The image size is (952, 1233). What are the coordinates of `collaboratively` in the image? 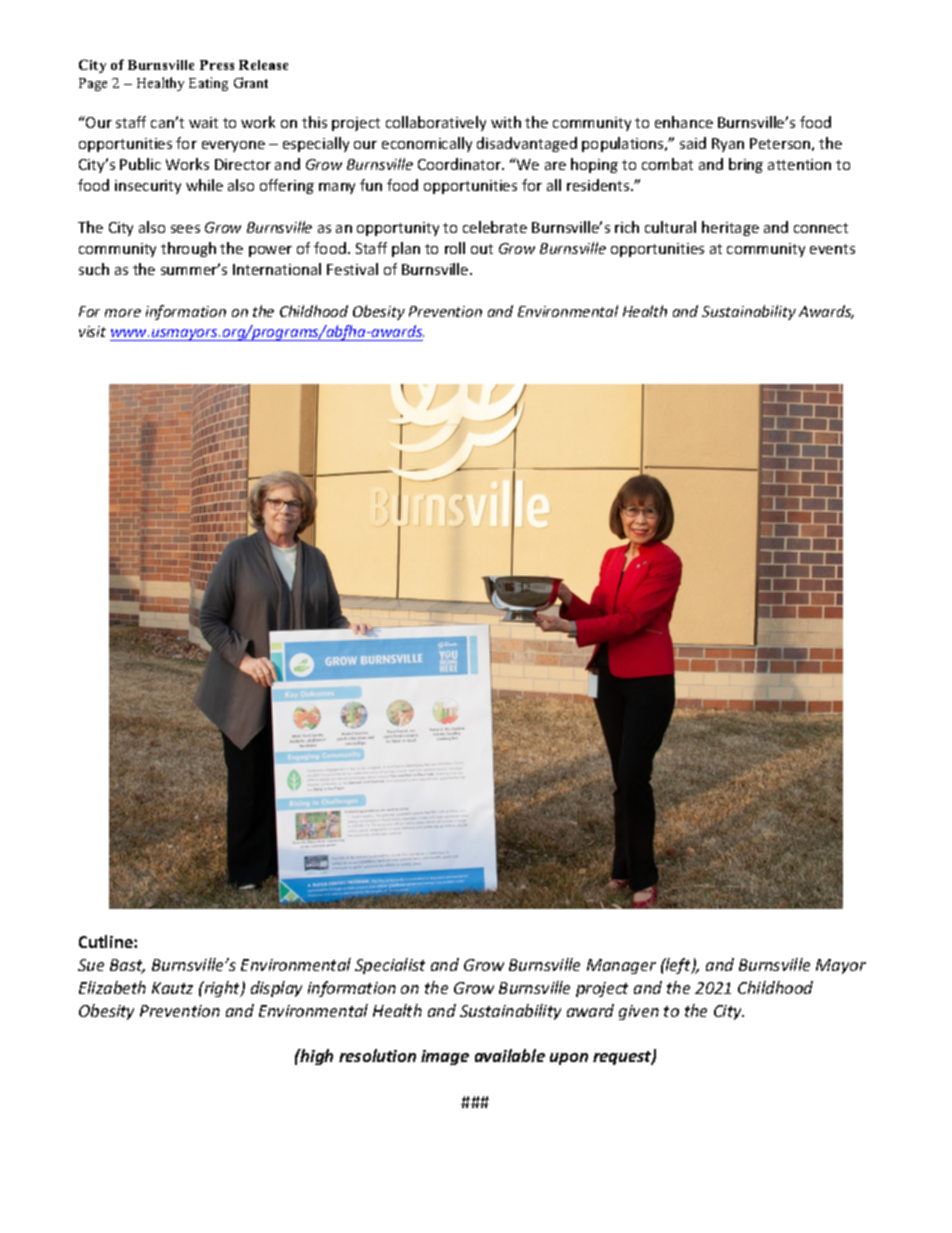 It's located at (436, 123).
